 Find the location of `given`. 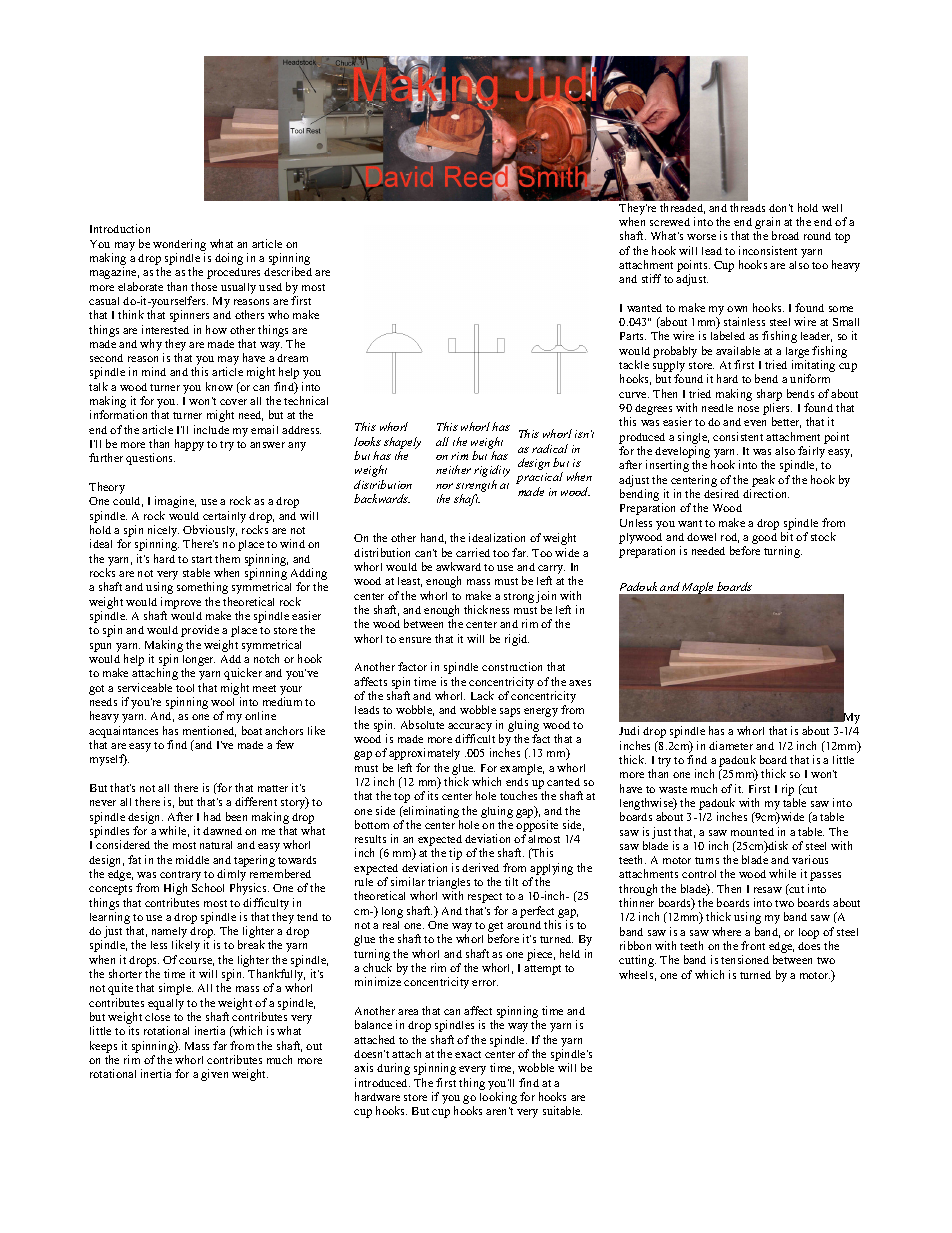

given is located at coordinates (214, 1075).
